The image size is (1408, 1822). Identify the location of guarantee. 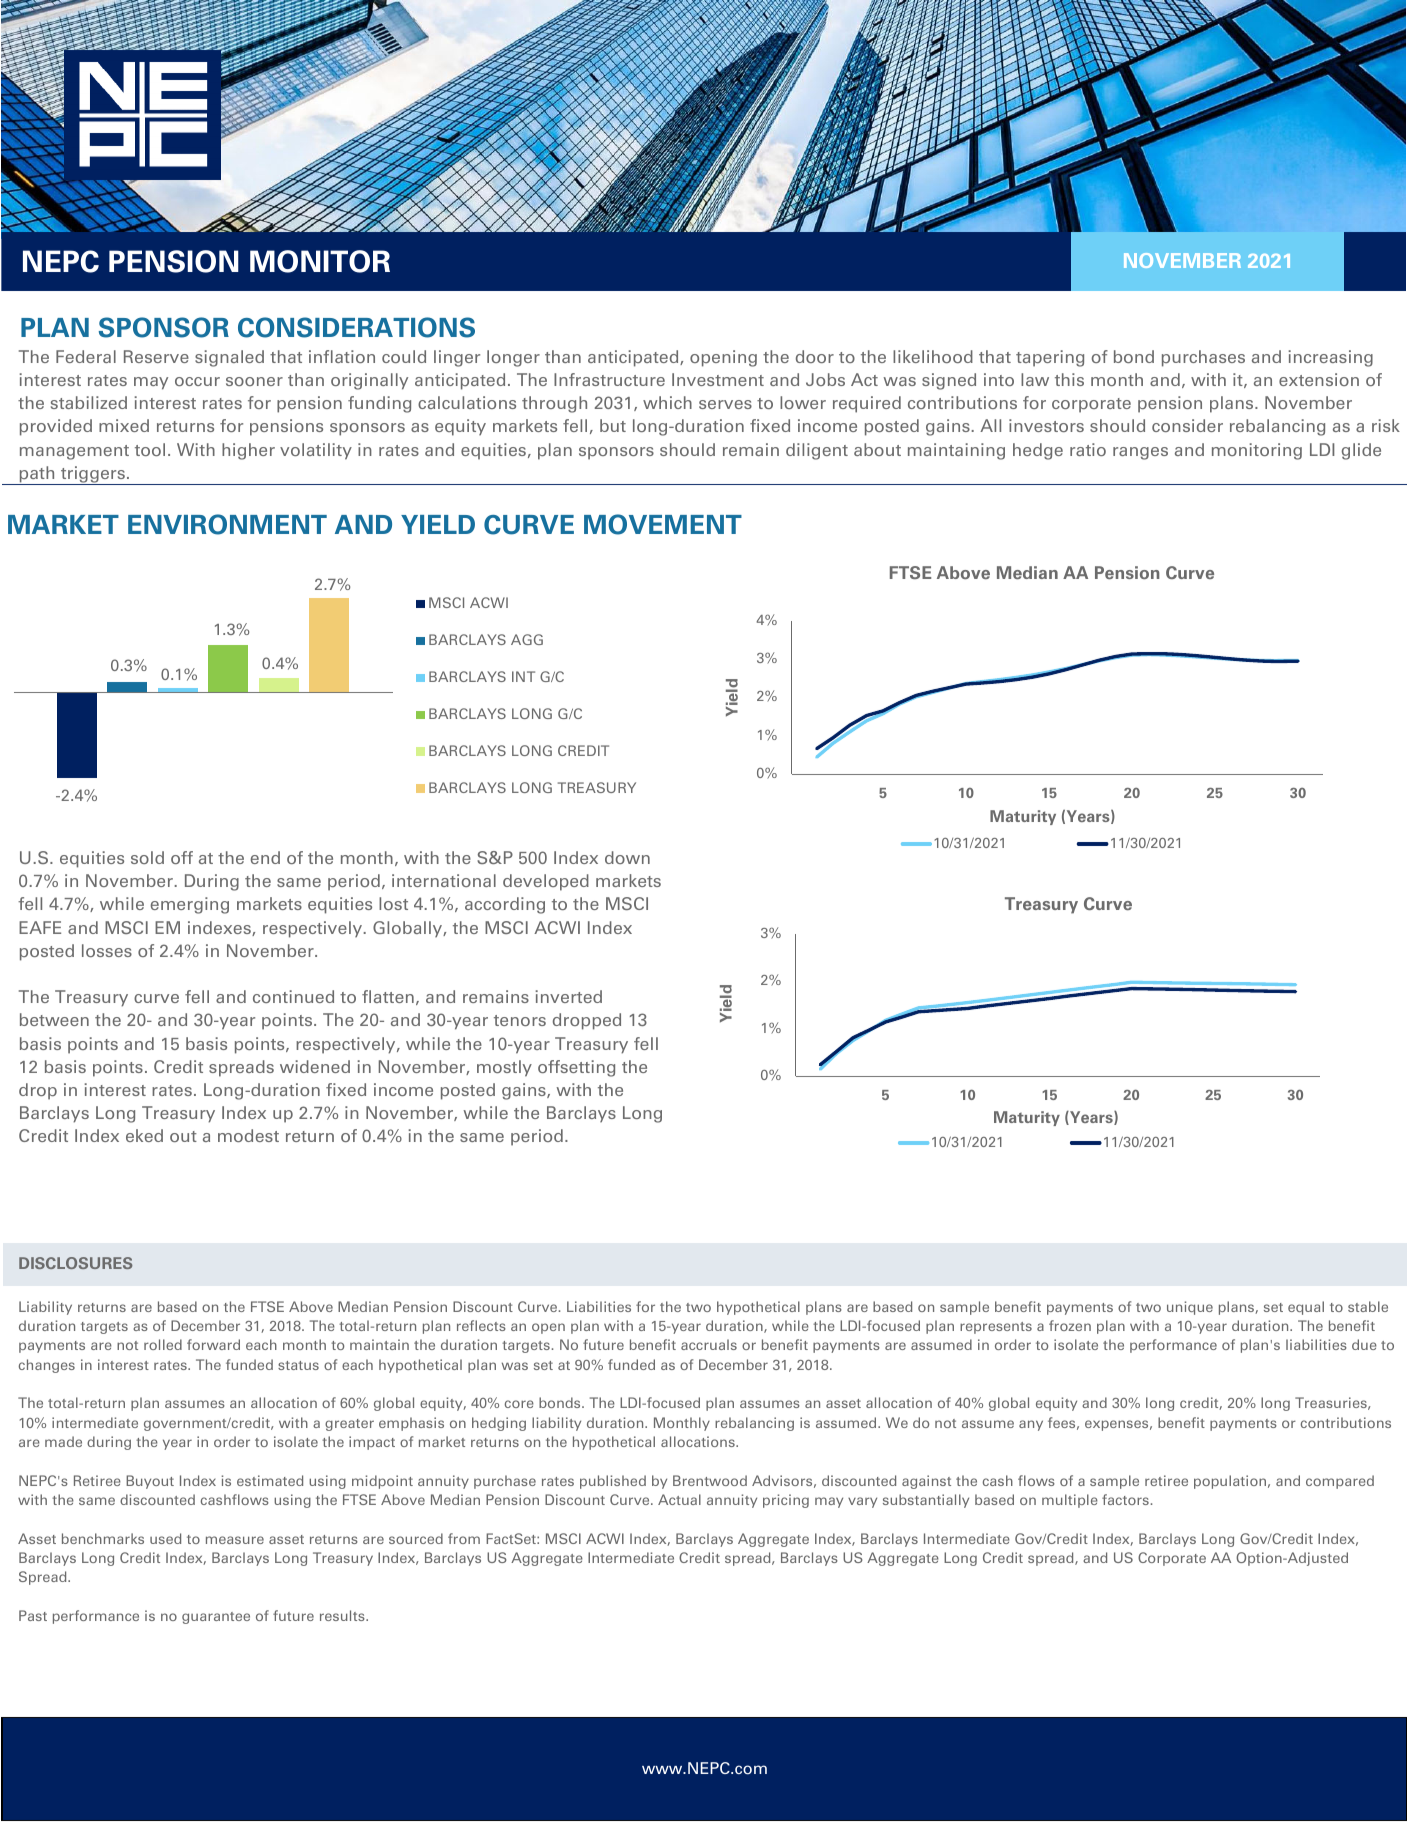
(216, 1618).
